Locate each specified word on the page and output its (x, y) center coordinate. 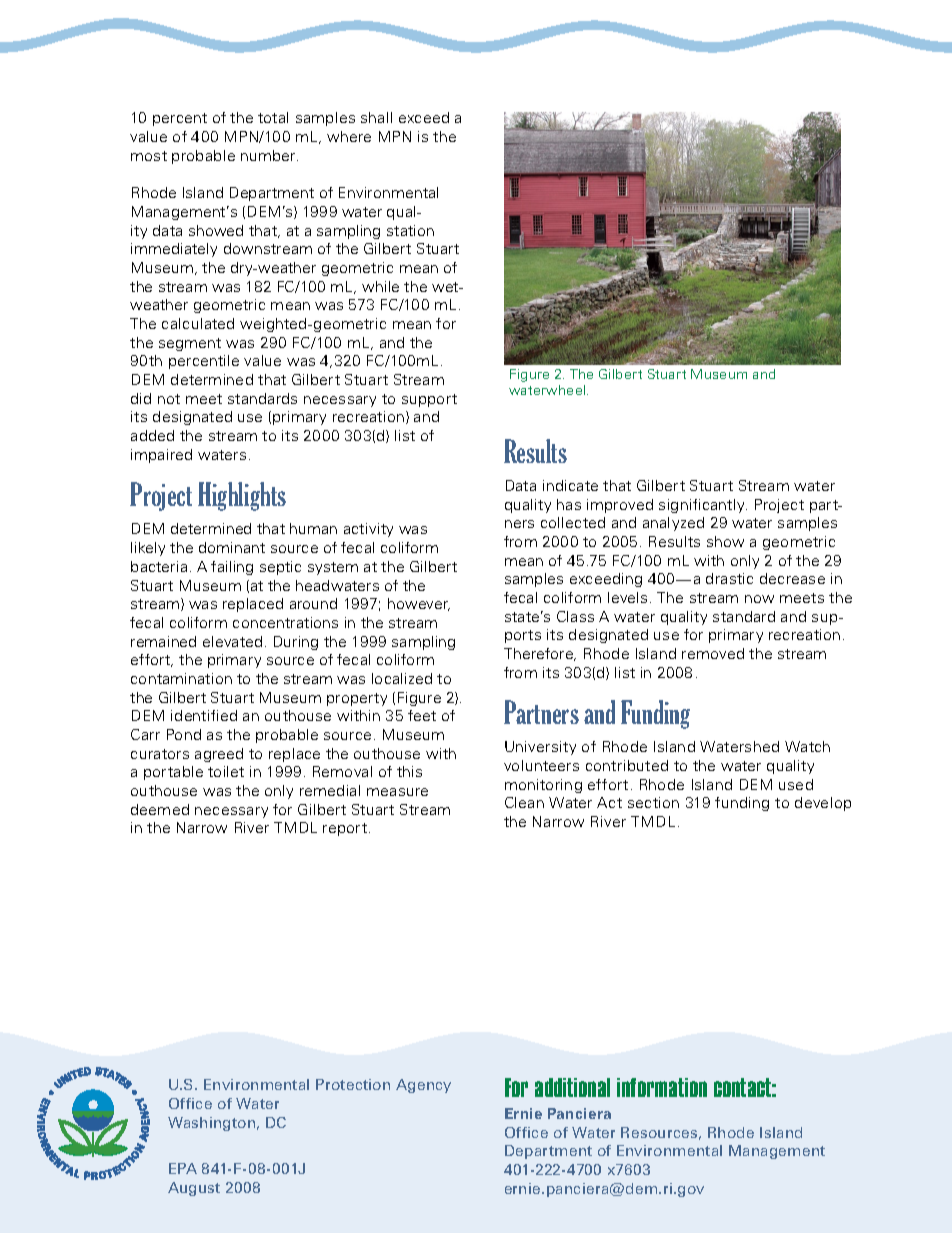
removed (713, 653)
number (269, 155)
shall (376, 117)
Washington (213, 1124)
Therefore (540, 654)
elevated (232, 641)
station (410, 230)
